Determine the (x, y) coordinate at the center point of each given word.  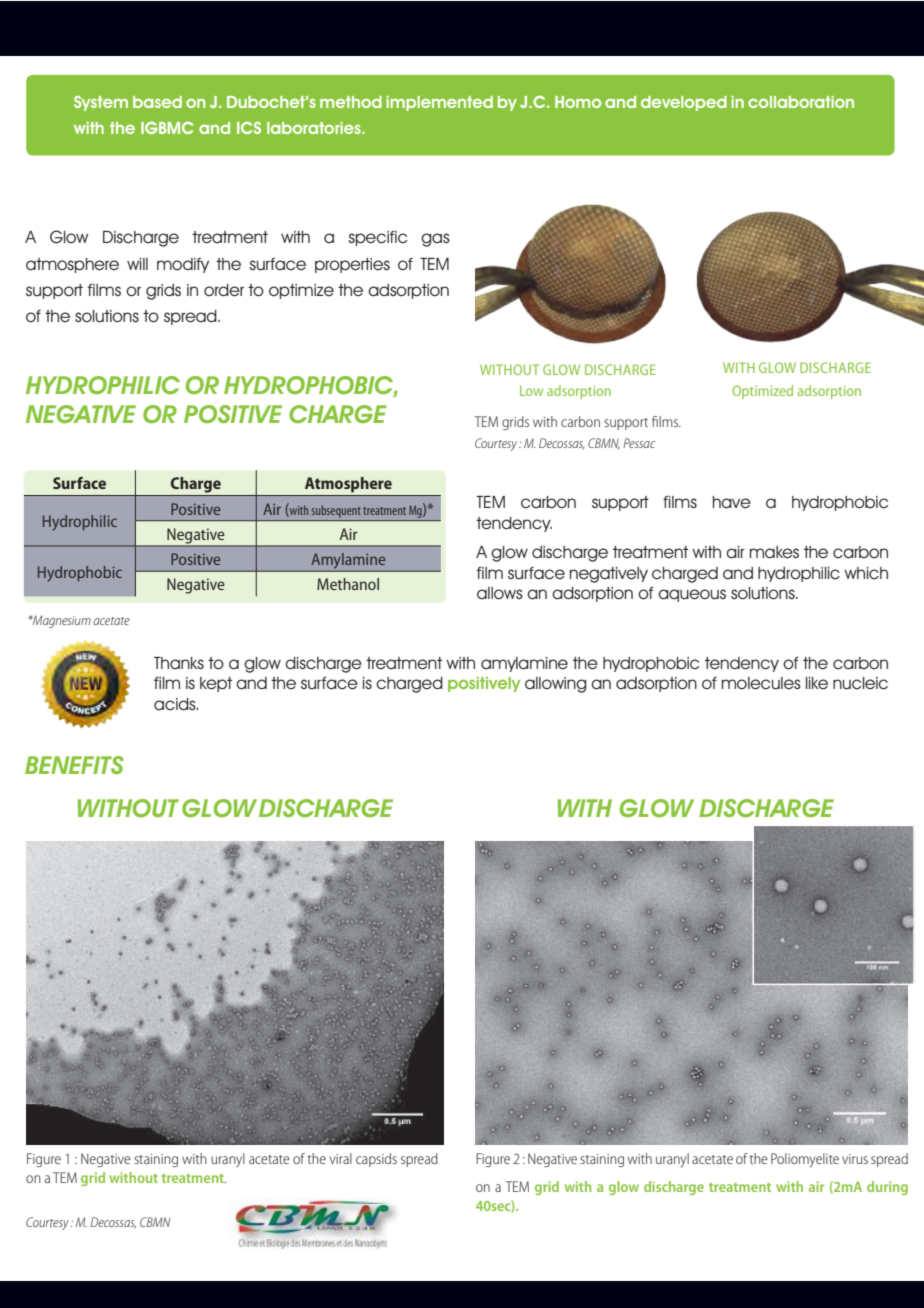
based (157, 102)
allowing (556, 685)
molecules (761, 683)
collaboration (801, 102)
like (817, 683)
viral (341, 1158)
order (224, 290)
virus (855, 1159)
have (732, 502)
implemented (439, 103)
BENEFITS (74, 765)
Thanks (179, 663)
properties (352, 265)
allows (500, 593)
